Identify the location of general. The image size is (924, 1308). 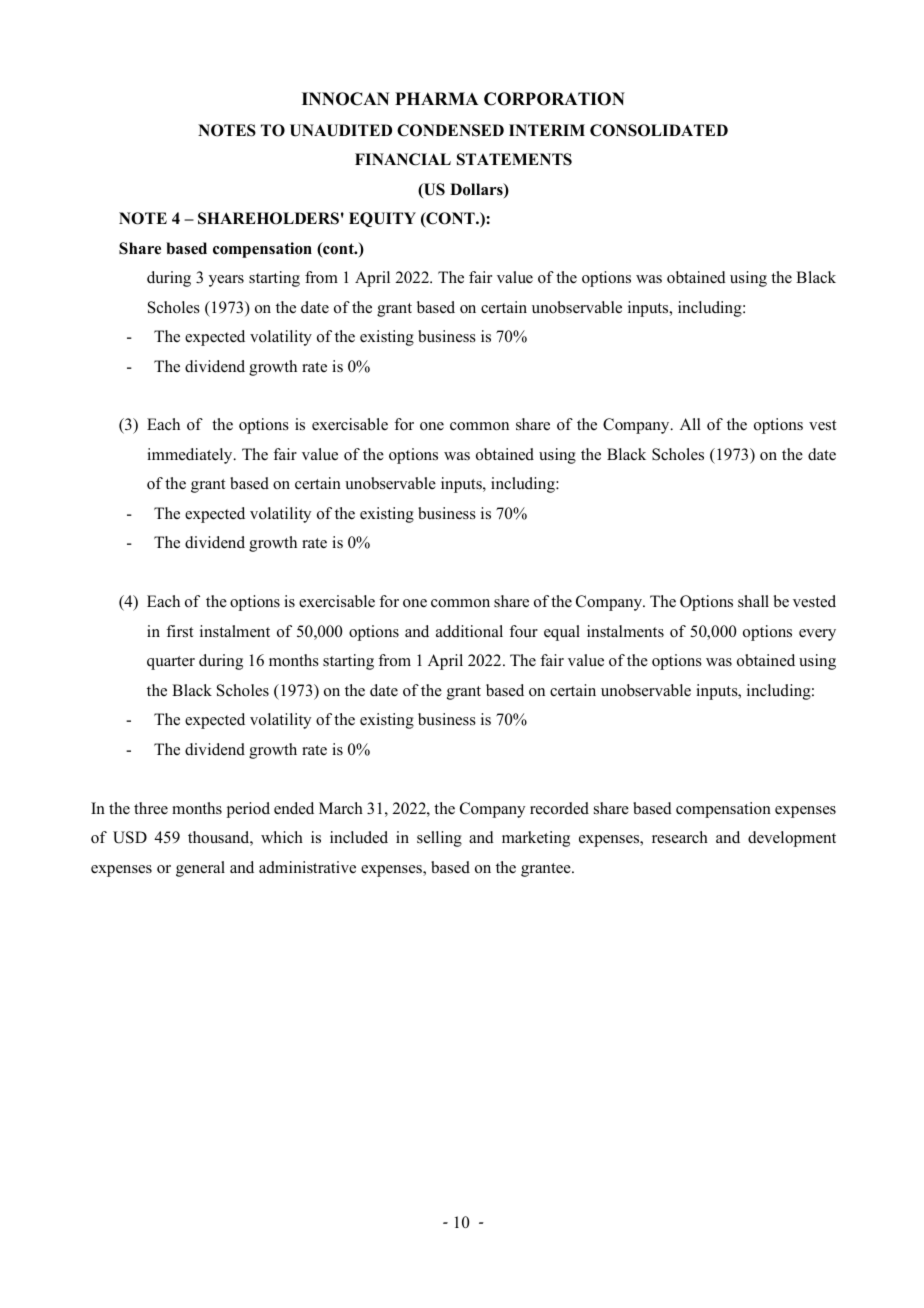
(200, 869).
